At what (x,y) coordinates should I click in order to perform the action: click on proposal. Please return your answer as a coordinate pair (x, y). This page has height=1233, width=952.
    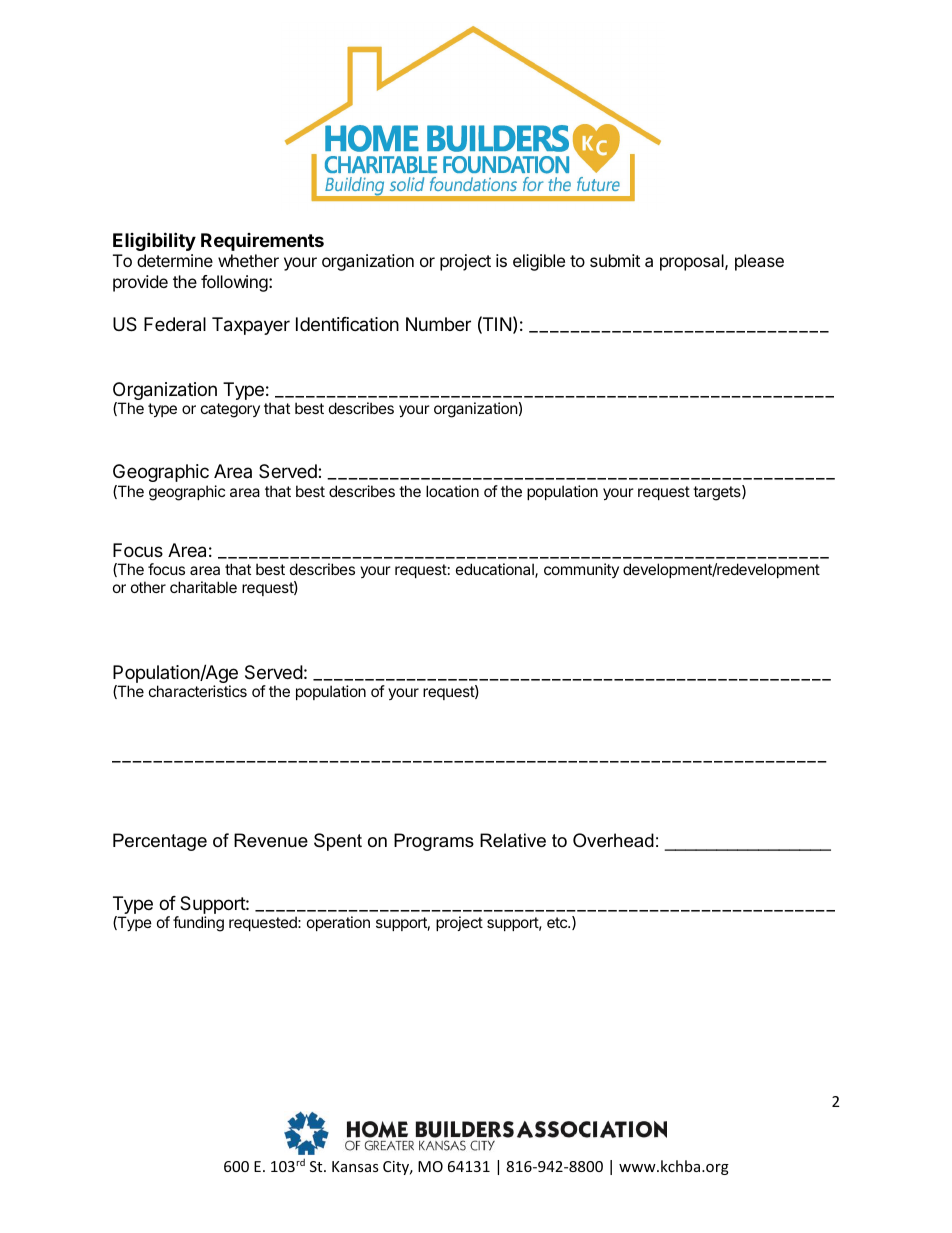
    Looking at the image, I should click on (693, 262).
